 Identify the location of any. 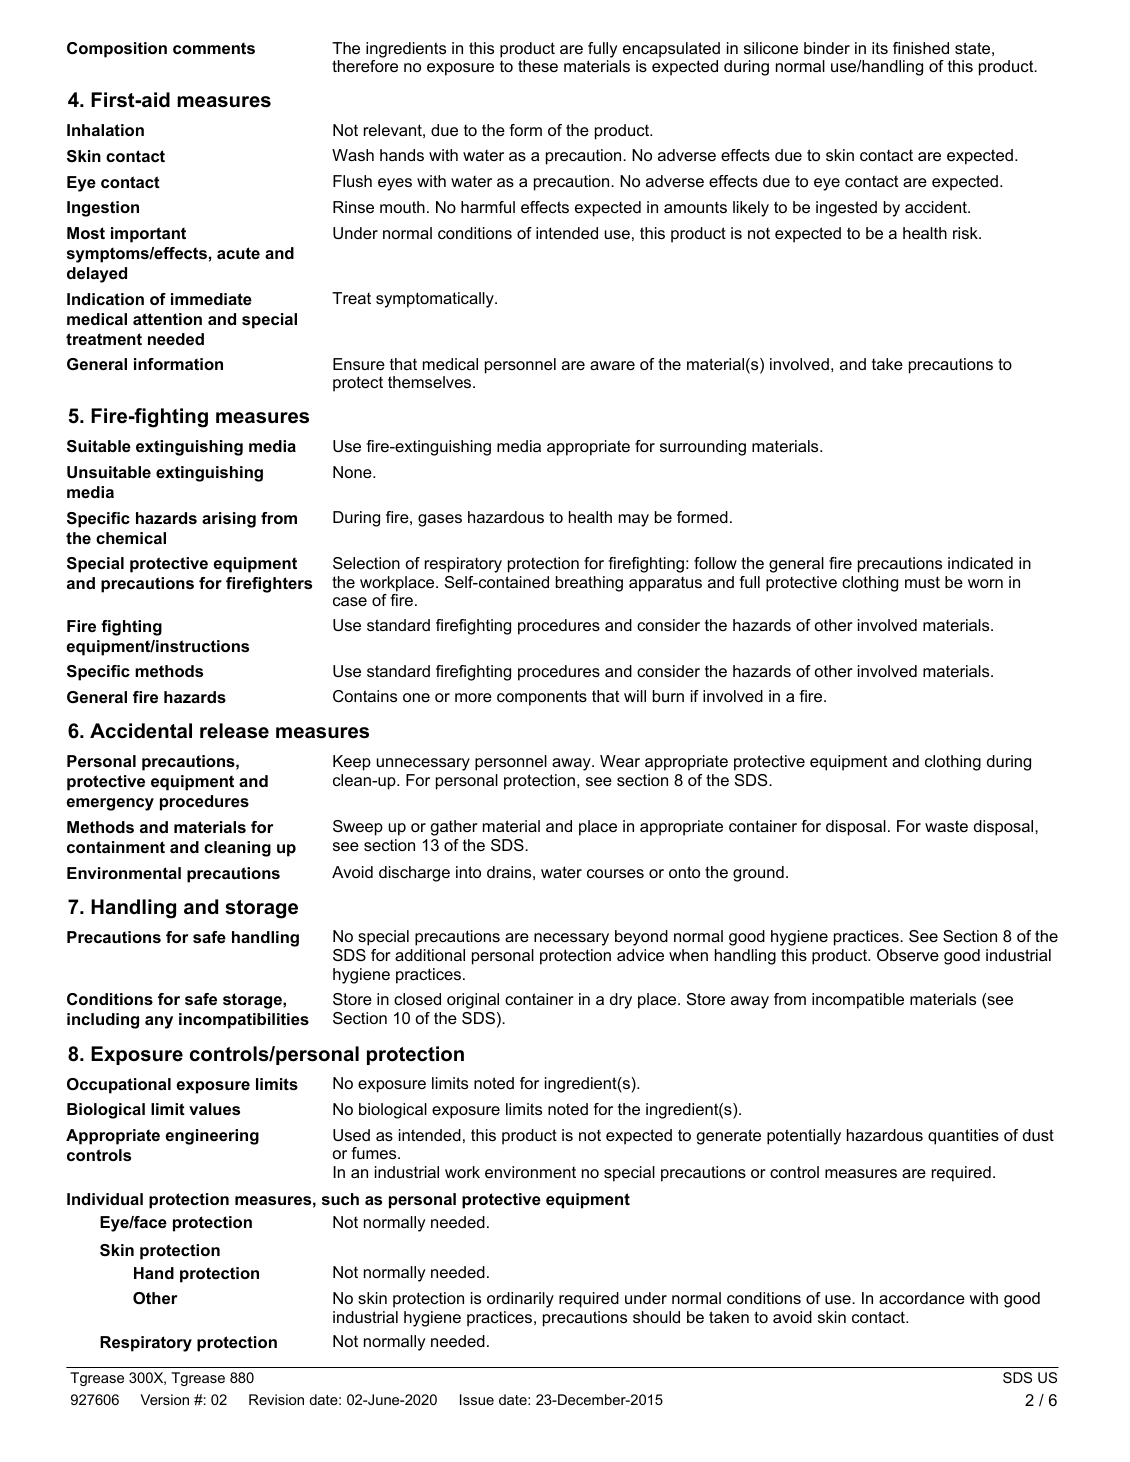
(159, 1022).
